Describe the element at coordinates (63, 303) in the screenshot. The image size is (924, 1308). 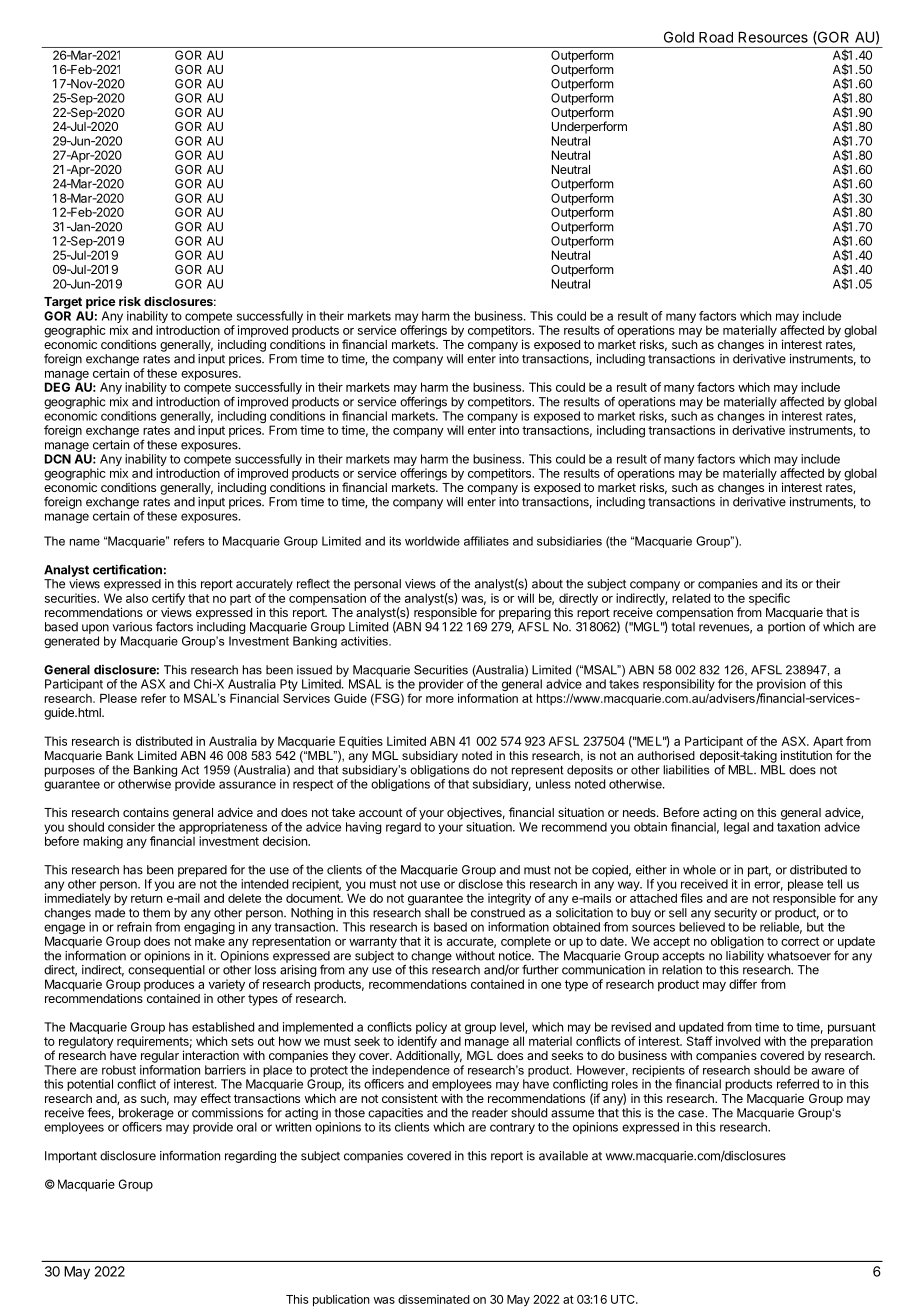
I see `Target` at that location.
